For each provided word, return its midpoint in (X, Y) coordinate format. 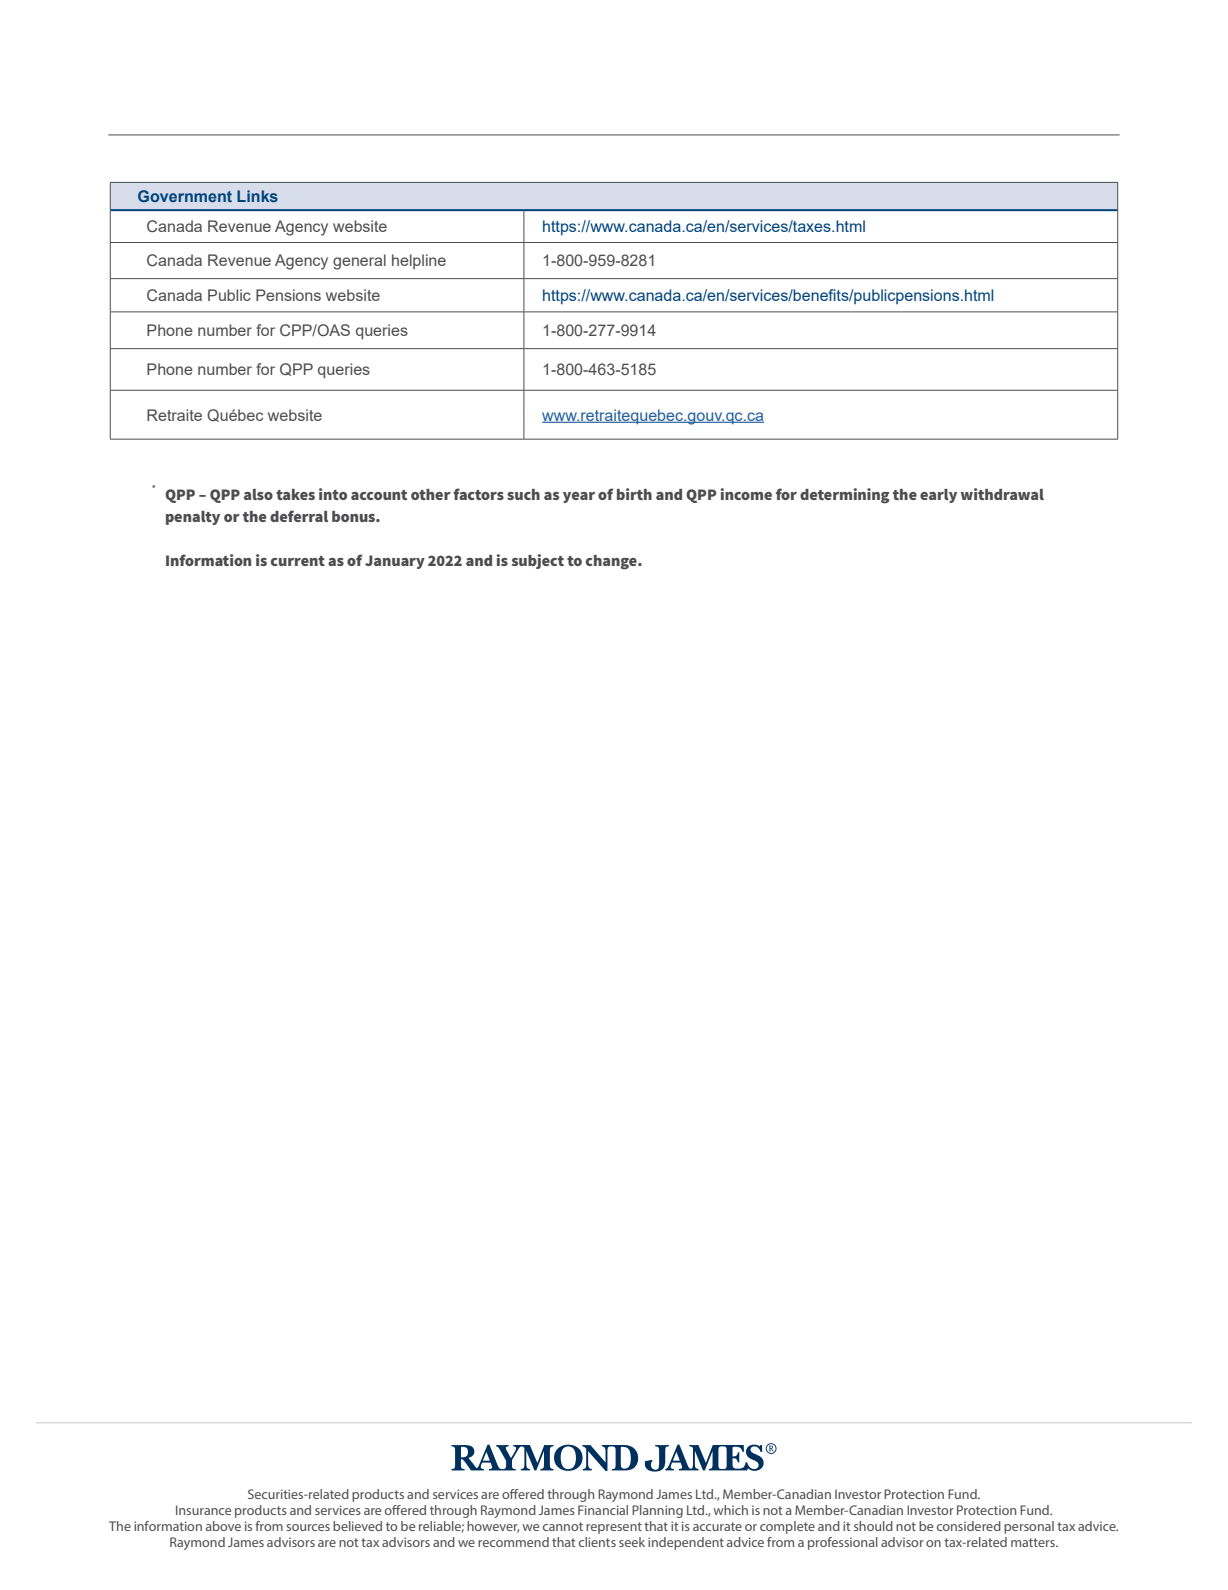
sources (308, 1527)
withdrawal (1002, 494)
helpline (419, 261)
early (938, 496)
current (298, 561)
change (612, 562)
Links (257, 196)
